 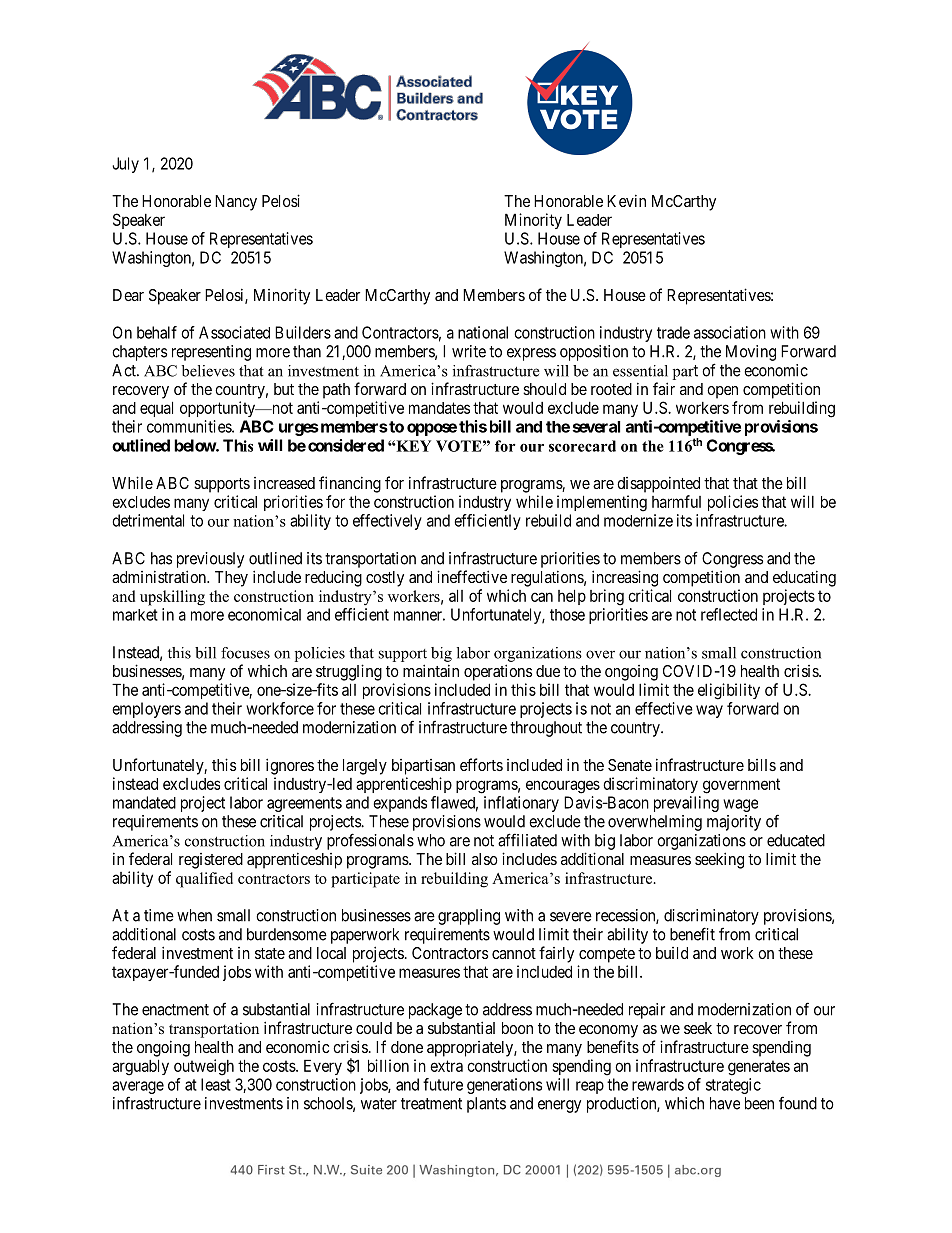 I want to click on focuses, so click(x=245, y=653).
